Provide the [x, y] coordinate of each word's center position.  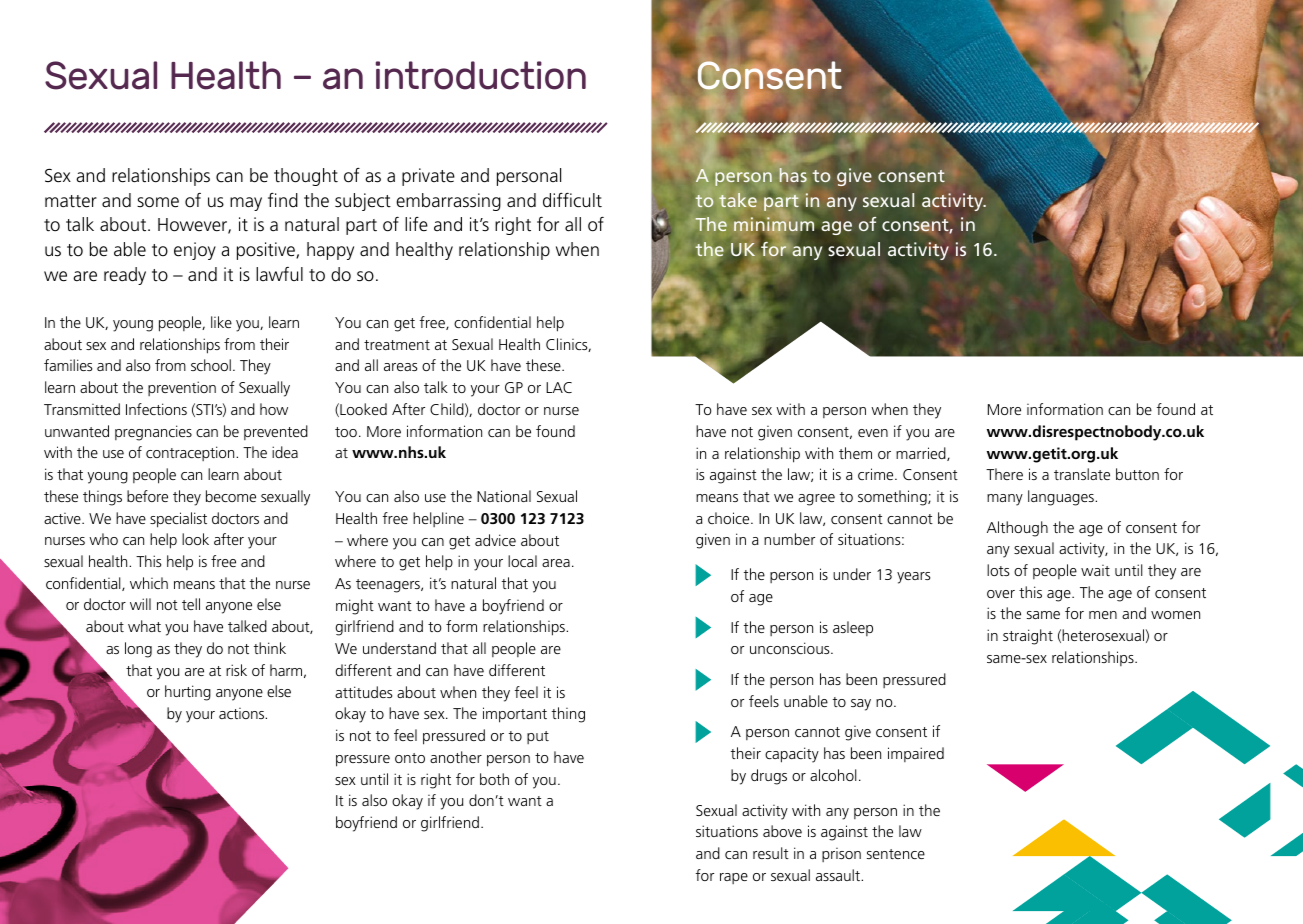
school [211, 365]
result [771, 853]
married [922, 454]
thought [306, 177]
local [522, 561]
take [738, 200]
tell [191, 604]
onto [410, 758]
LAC [559, 387]
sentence [896, 854]
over [1001, 594]
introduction [481, 75]
